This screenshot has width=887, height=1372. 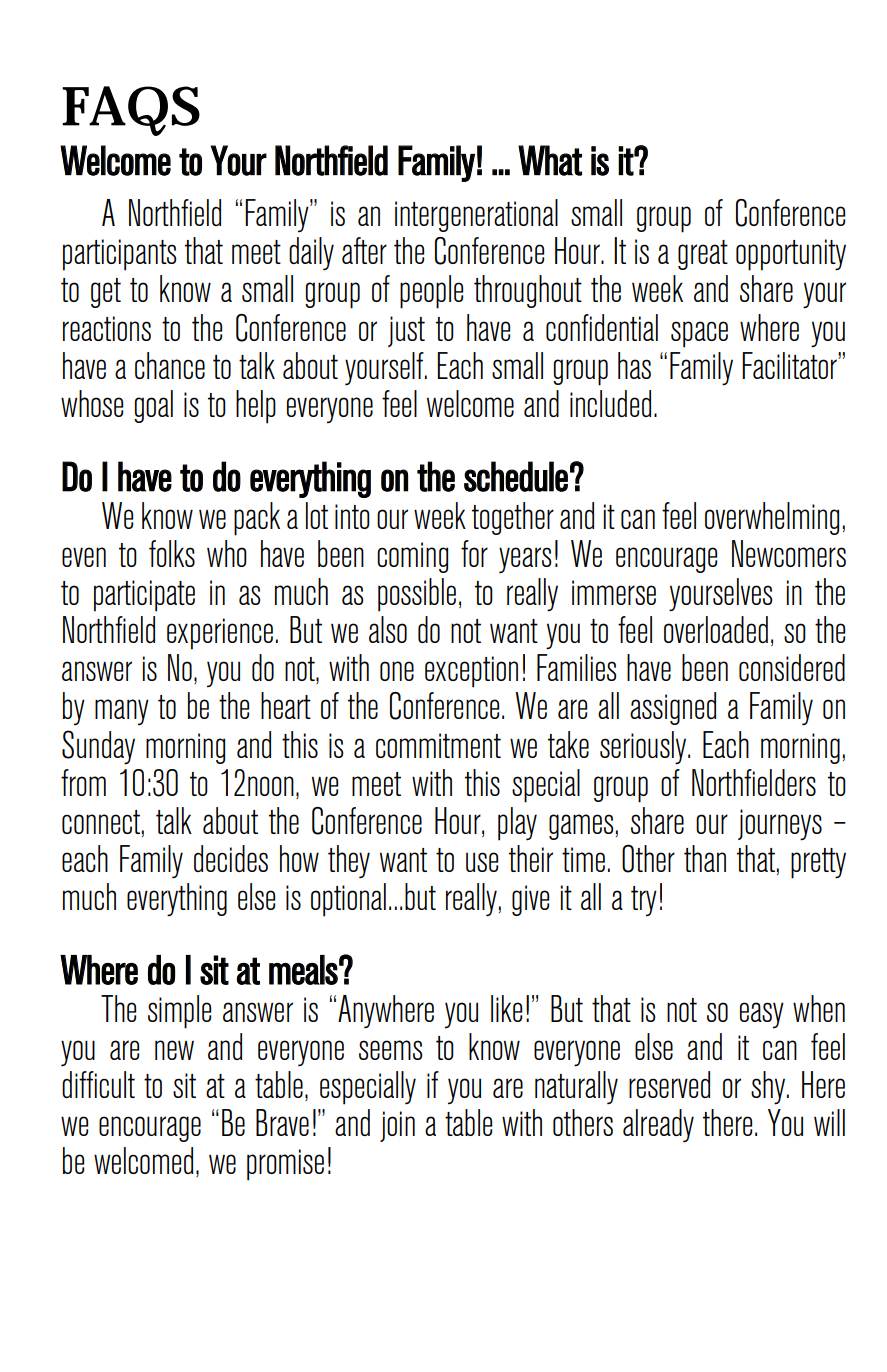 I want to click on great, so click(x=703, y=255).
